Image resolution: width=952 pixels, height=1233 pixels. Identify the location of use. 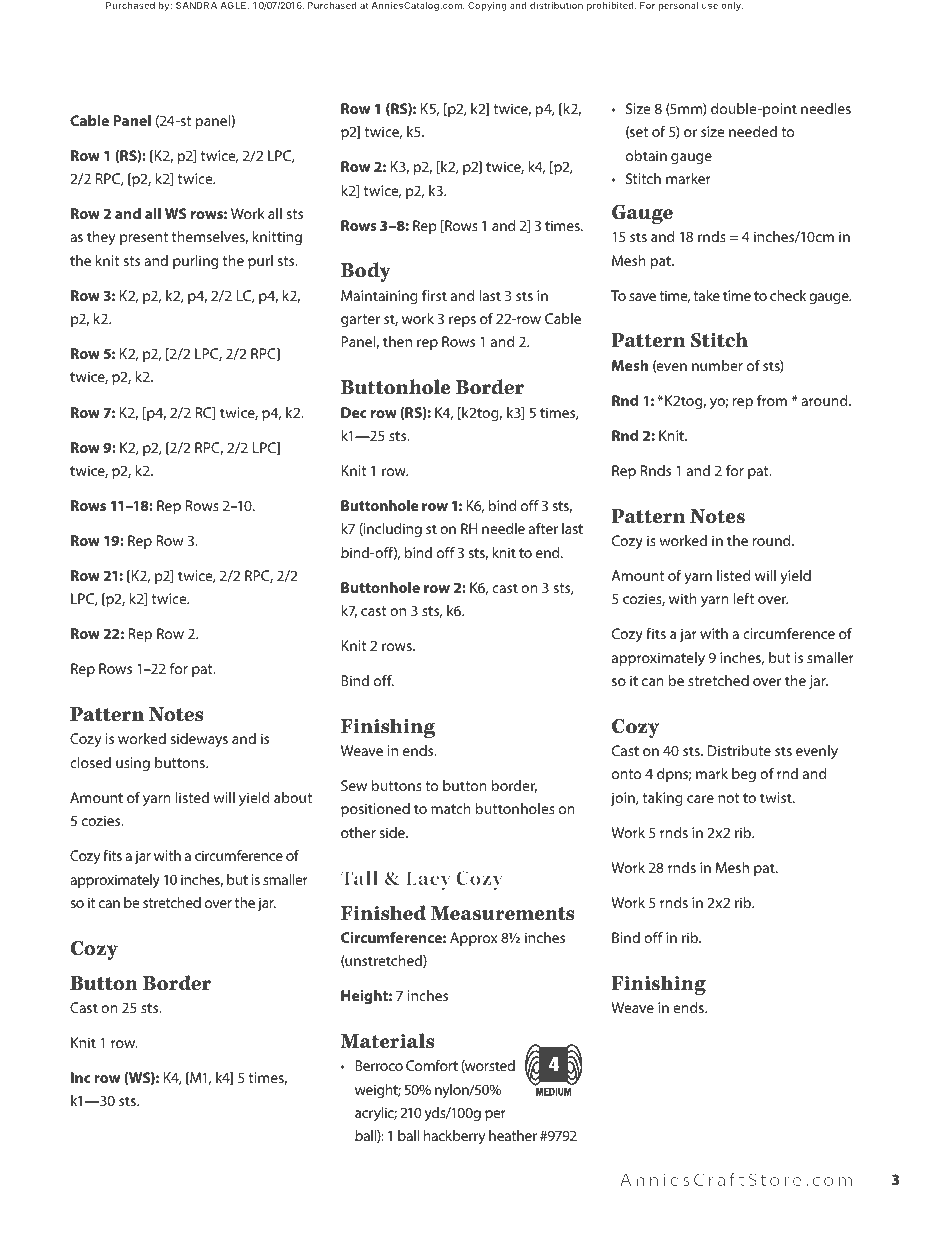
(710, 6).
